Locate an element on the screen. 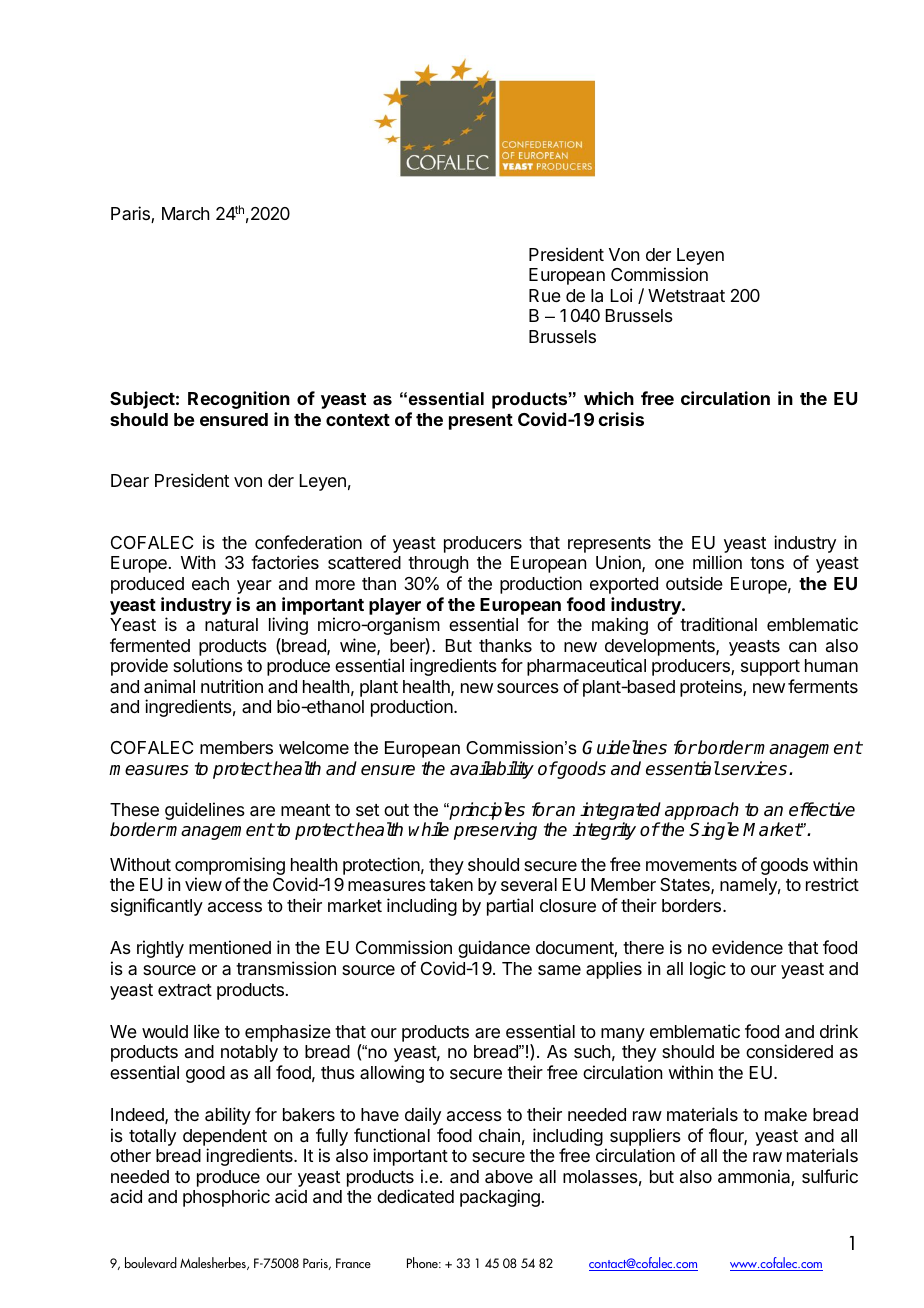 The height and width of the screenshot is (1308, 924). phosphoric is located at coordinates (226, 1198).
